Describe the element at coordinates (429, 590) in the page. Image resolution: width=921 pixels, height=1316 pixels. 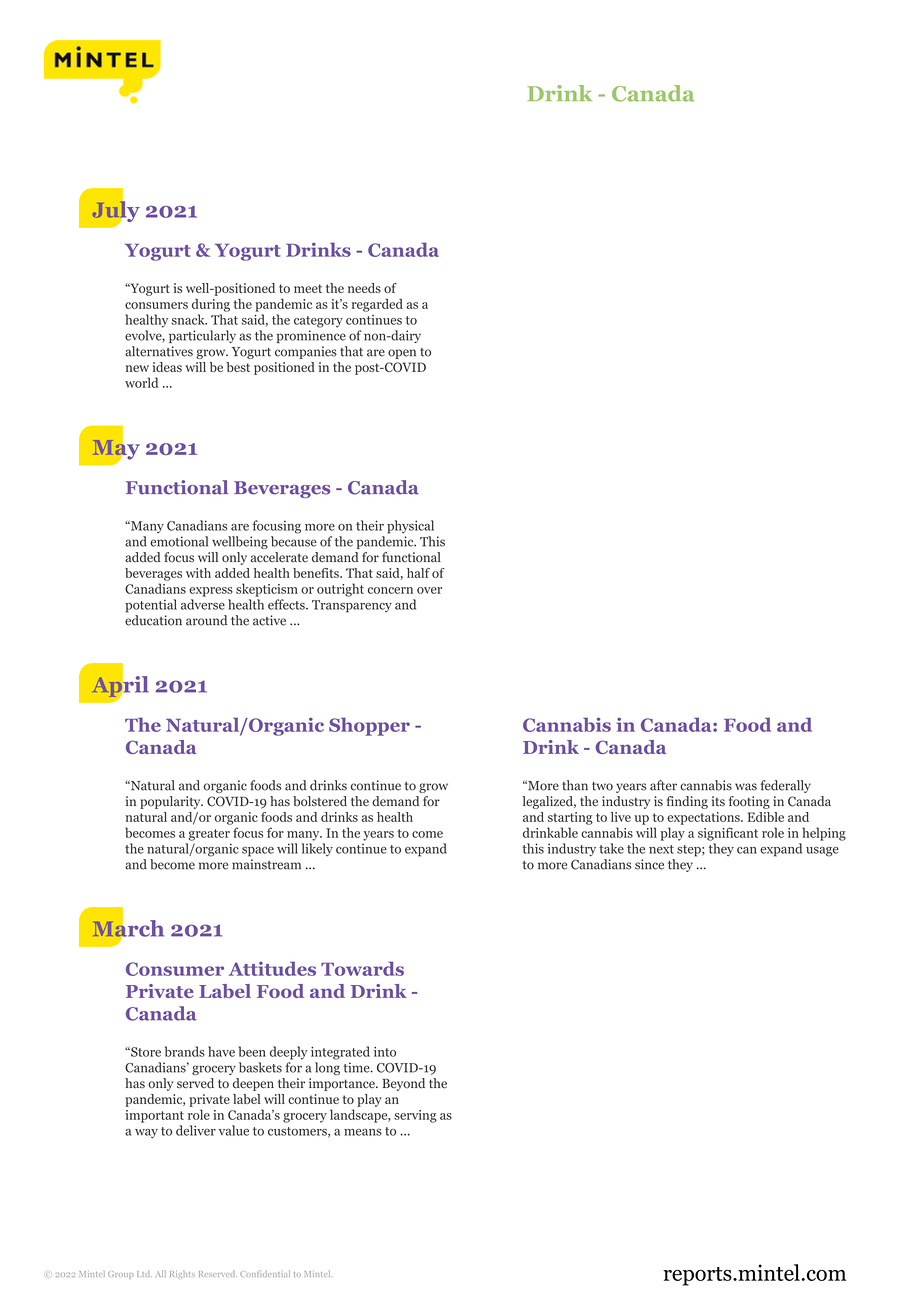
I see `over` at that location.
